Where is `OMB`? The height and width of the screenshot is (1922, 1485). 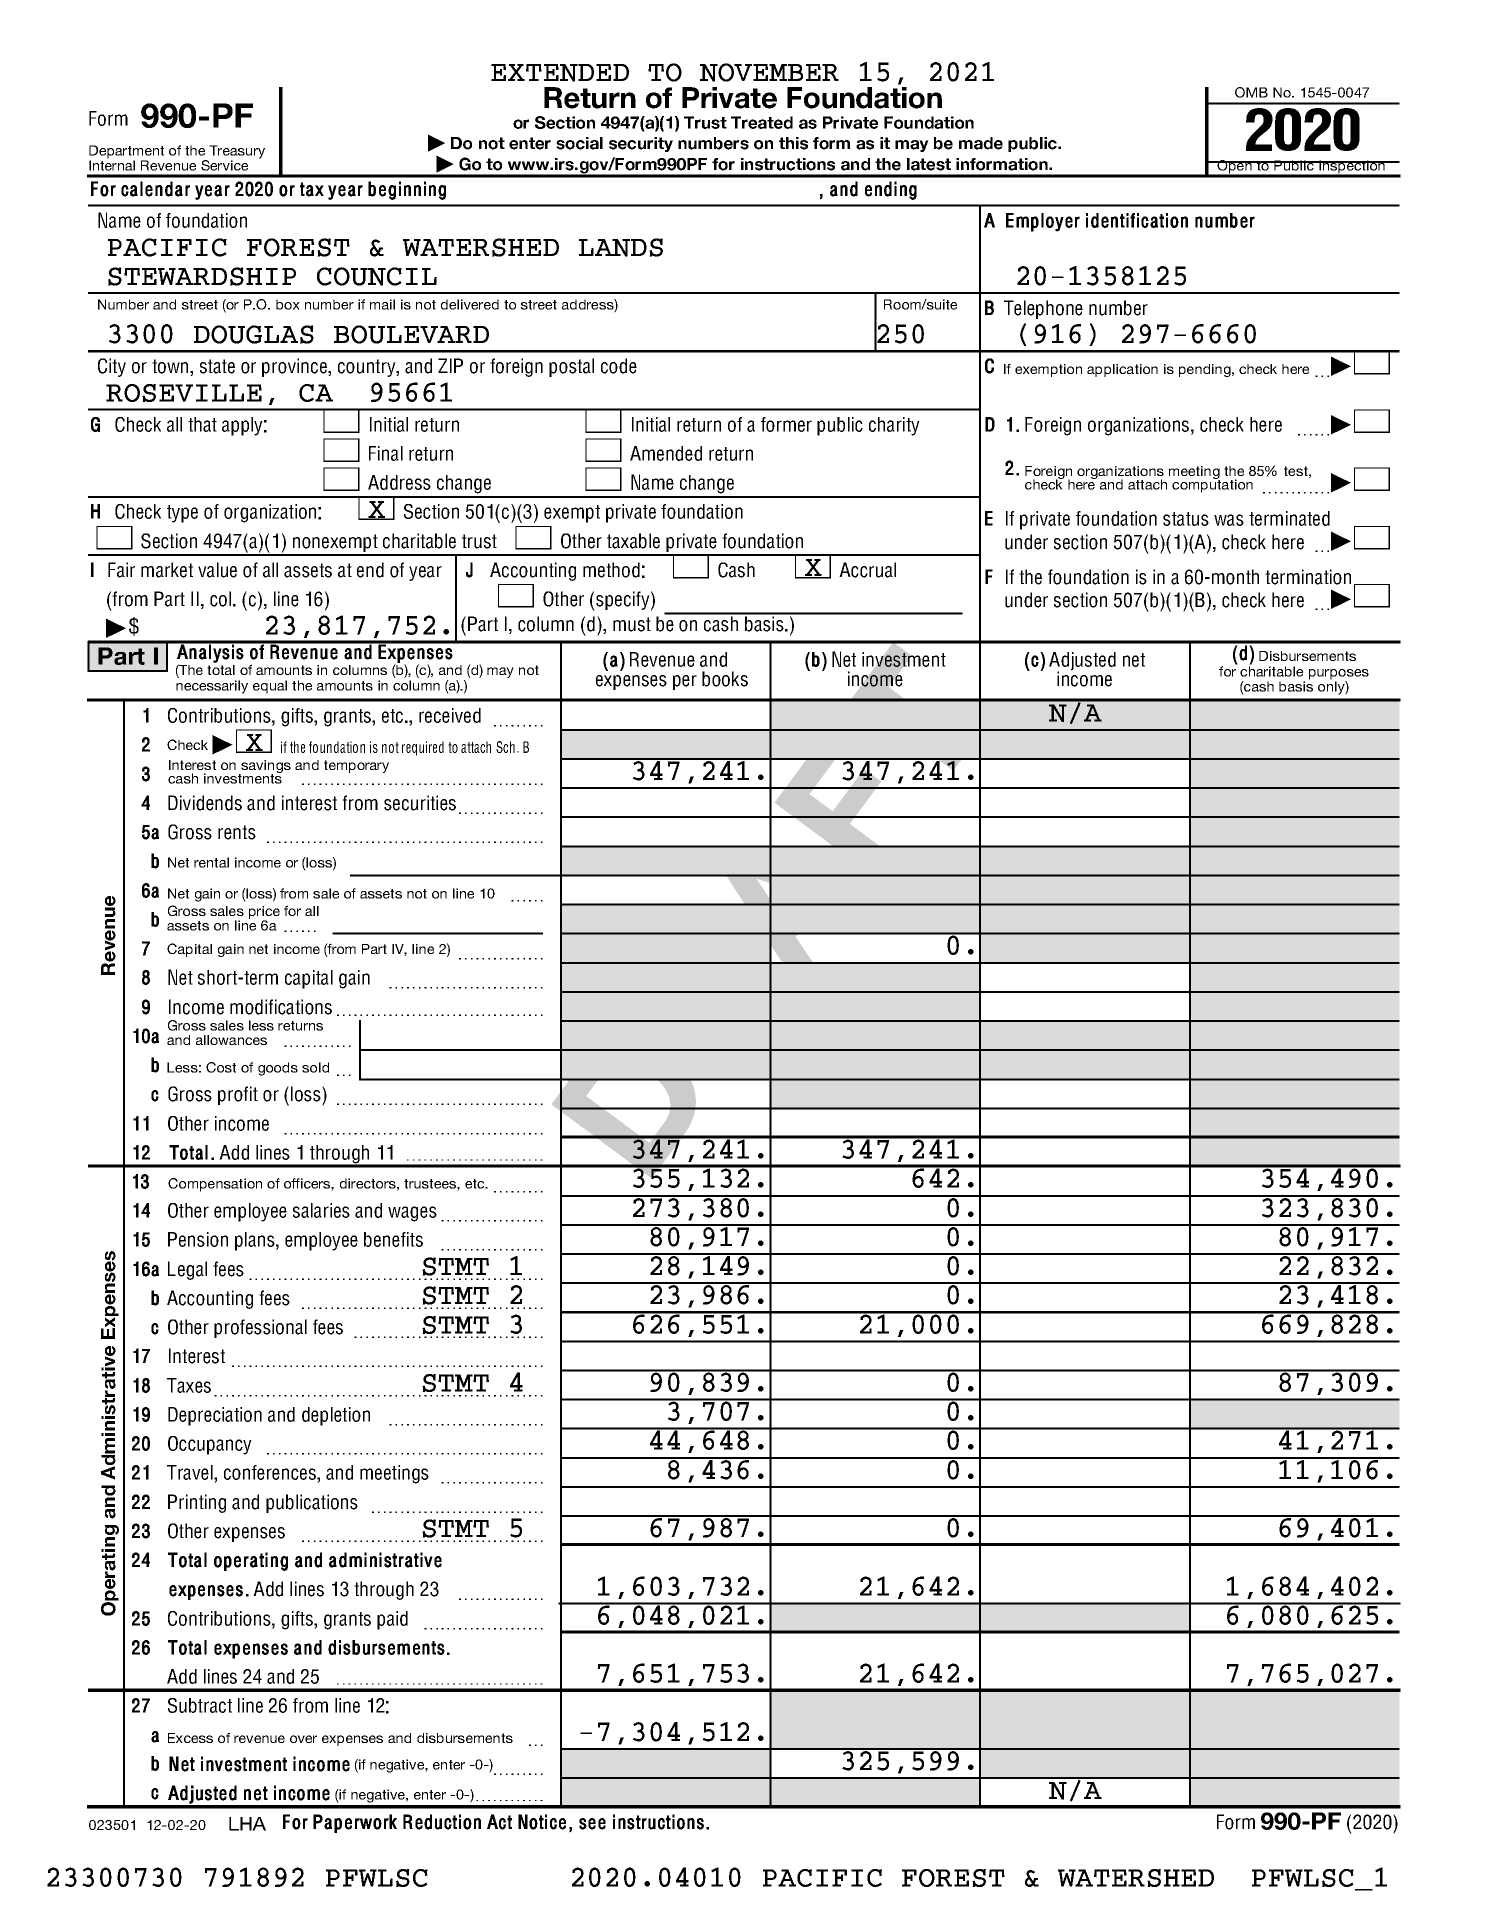 OMB is located at coordinates (1251, 92).
